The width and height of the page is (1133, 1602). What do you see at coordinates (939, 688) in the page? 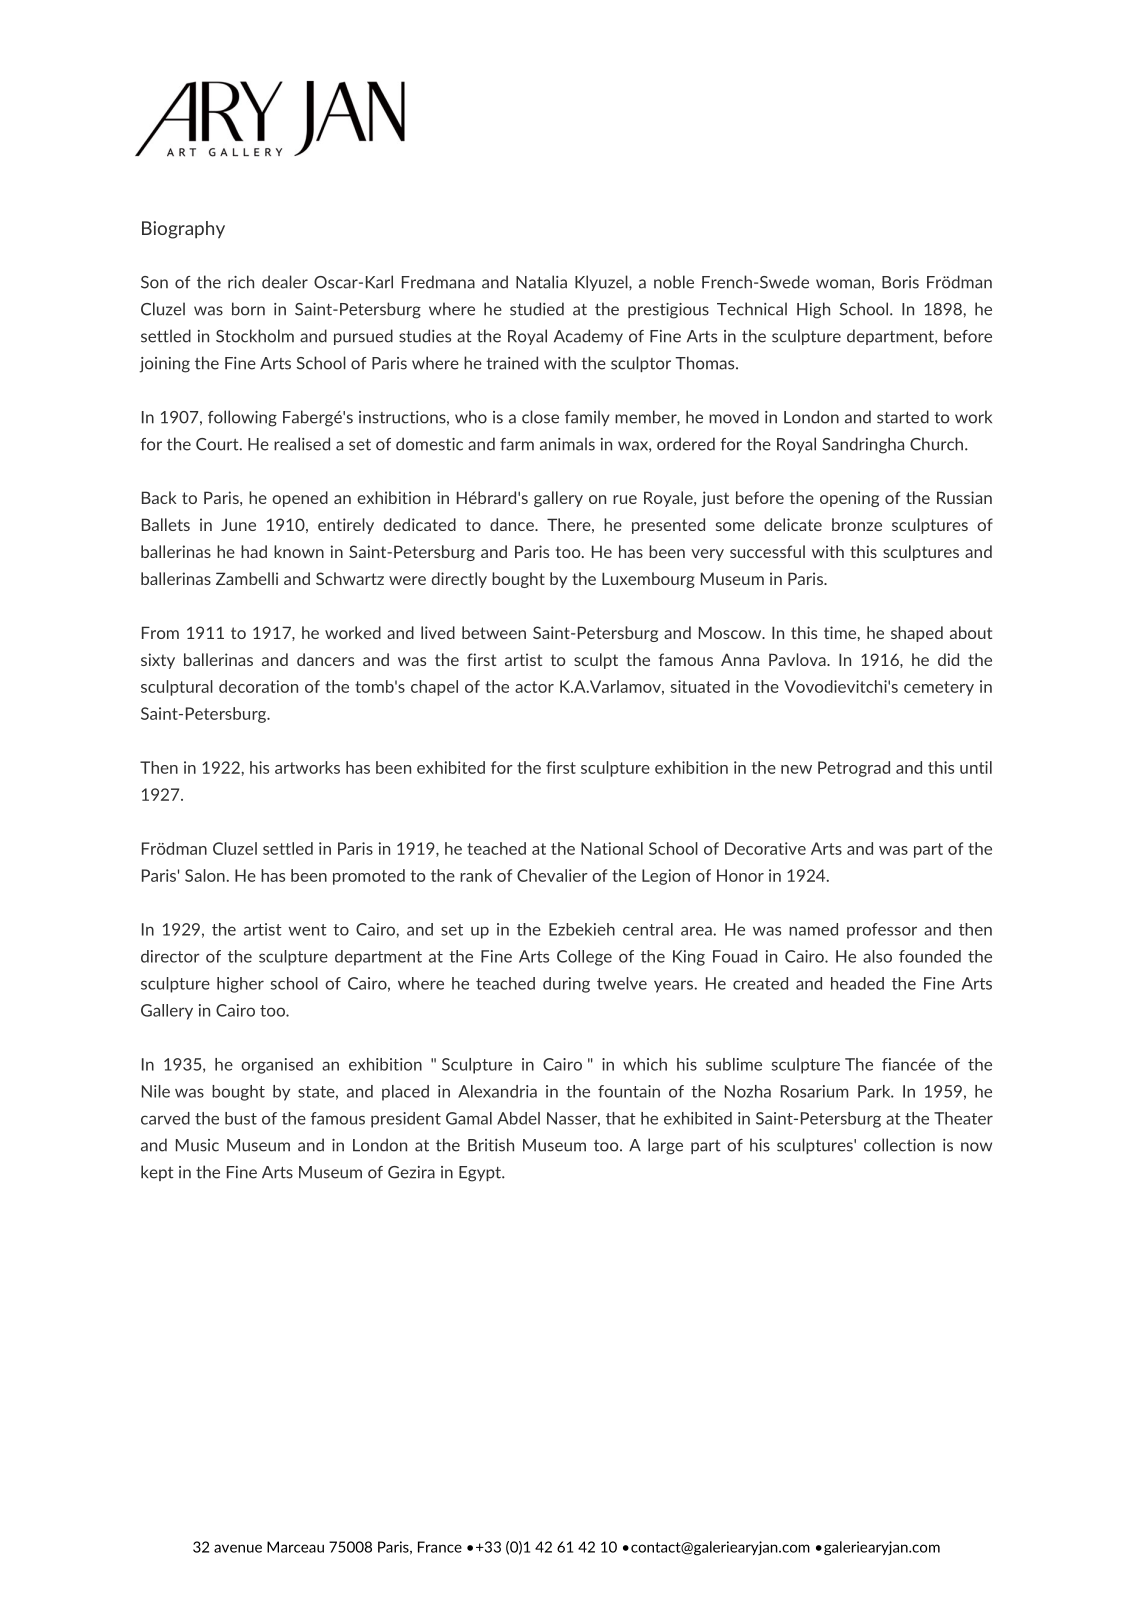
I see `cemetery` at bounding box center [939, 688].
